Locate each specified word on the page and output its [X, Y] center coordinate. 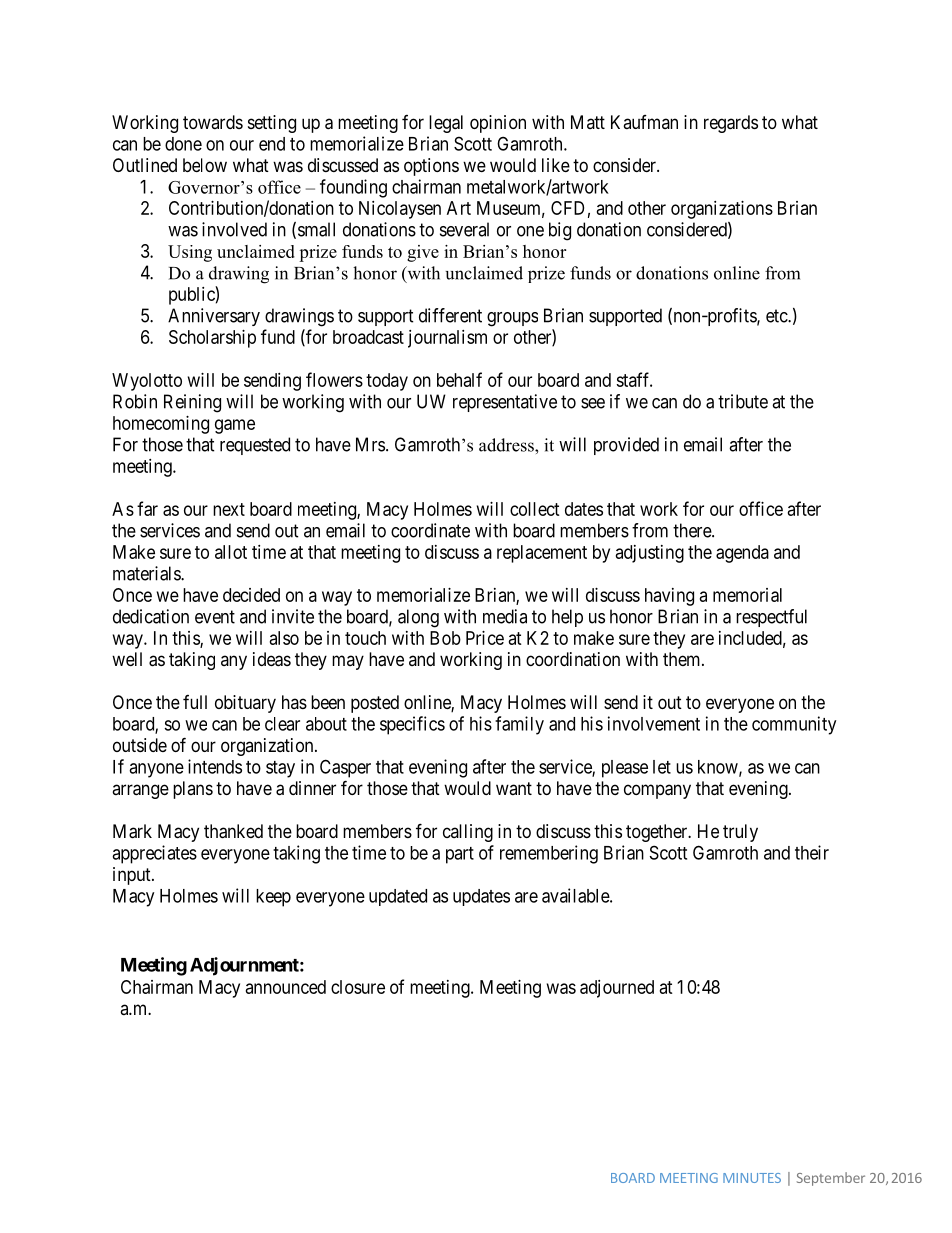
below [205, 165]
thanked [233, 831]
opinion [498, 124]
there [693, 530]
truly [740, 833]
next [229, 509]
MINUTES [752, 1178]
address [507, 445]
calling [468, 833]
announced [286, 987]
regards [731, 124]
